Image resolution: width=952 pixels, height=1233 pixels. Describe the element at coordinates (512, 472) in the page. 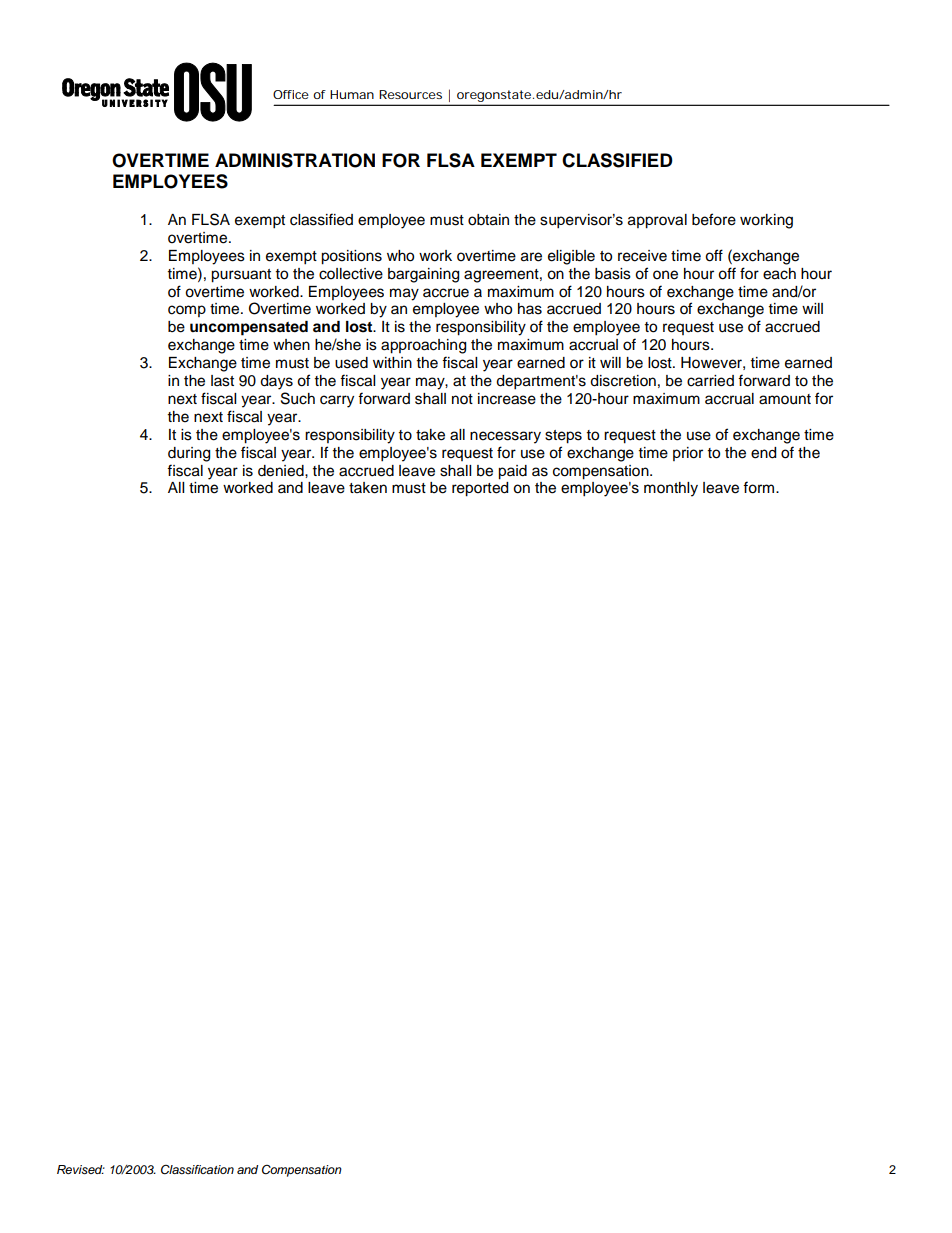

I see `paid` at that location.
